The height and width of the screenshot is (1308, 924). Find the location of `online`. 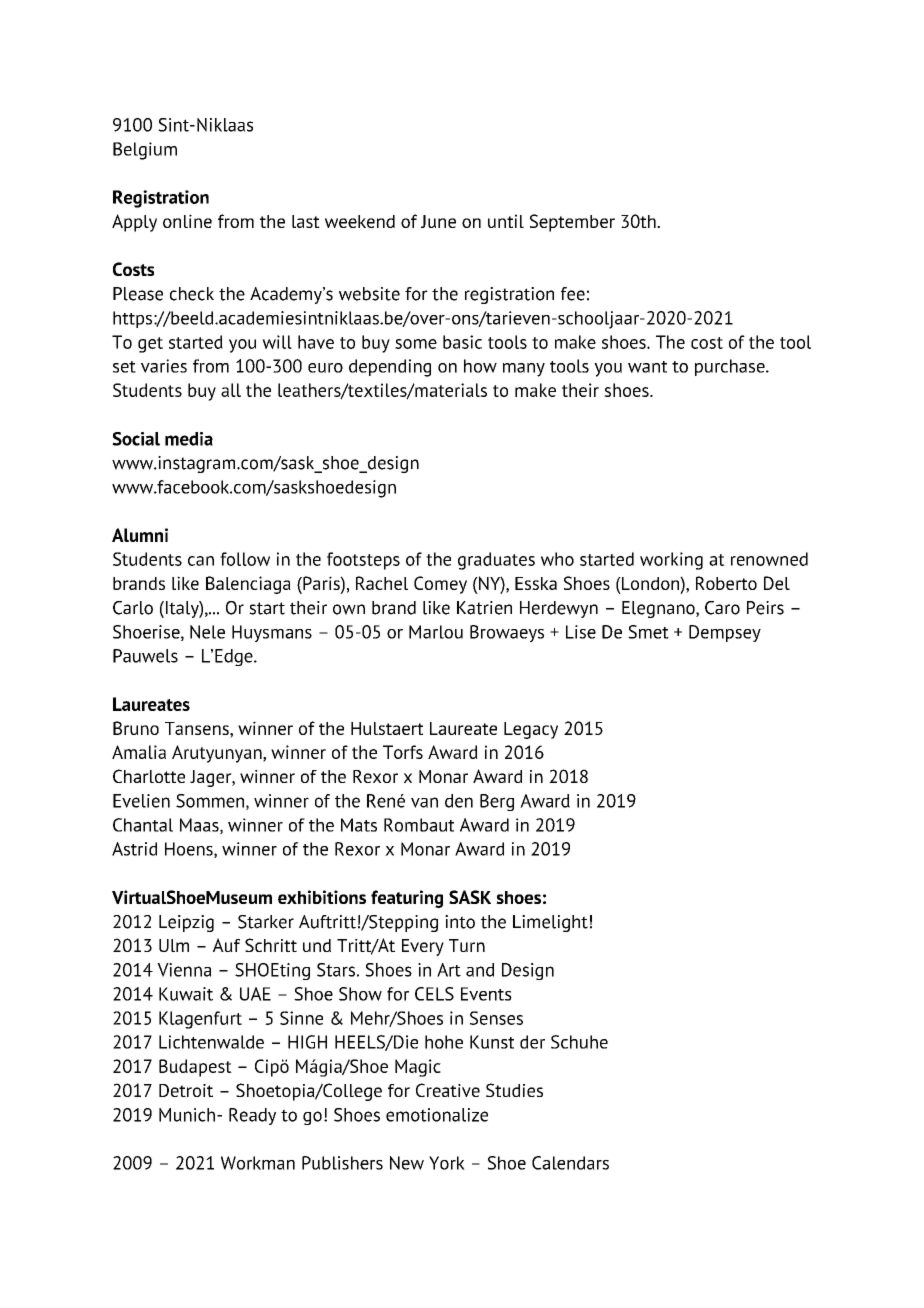

online is located at coordinates (187, 221).
